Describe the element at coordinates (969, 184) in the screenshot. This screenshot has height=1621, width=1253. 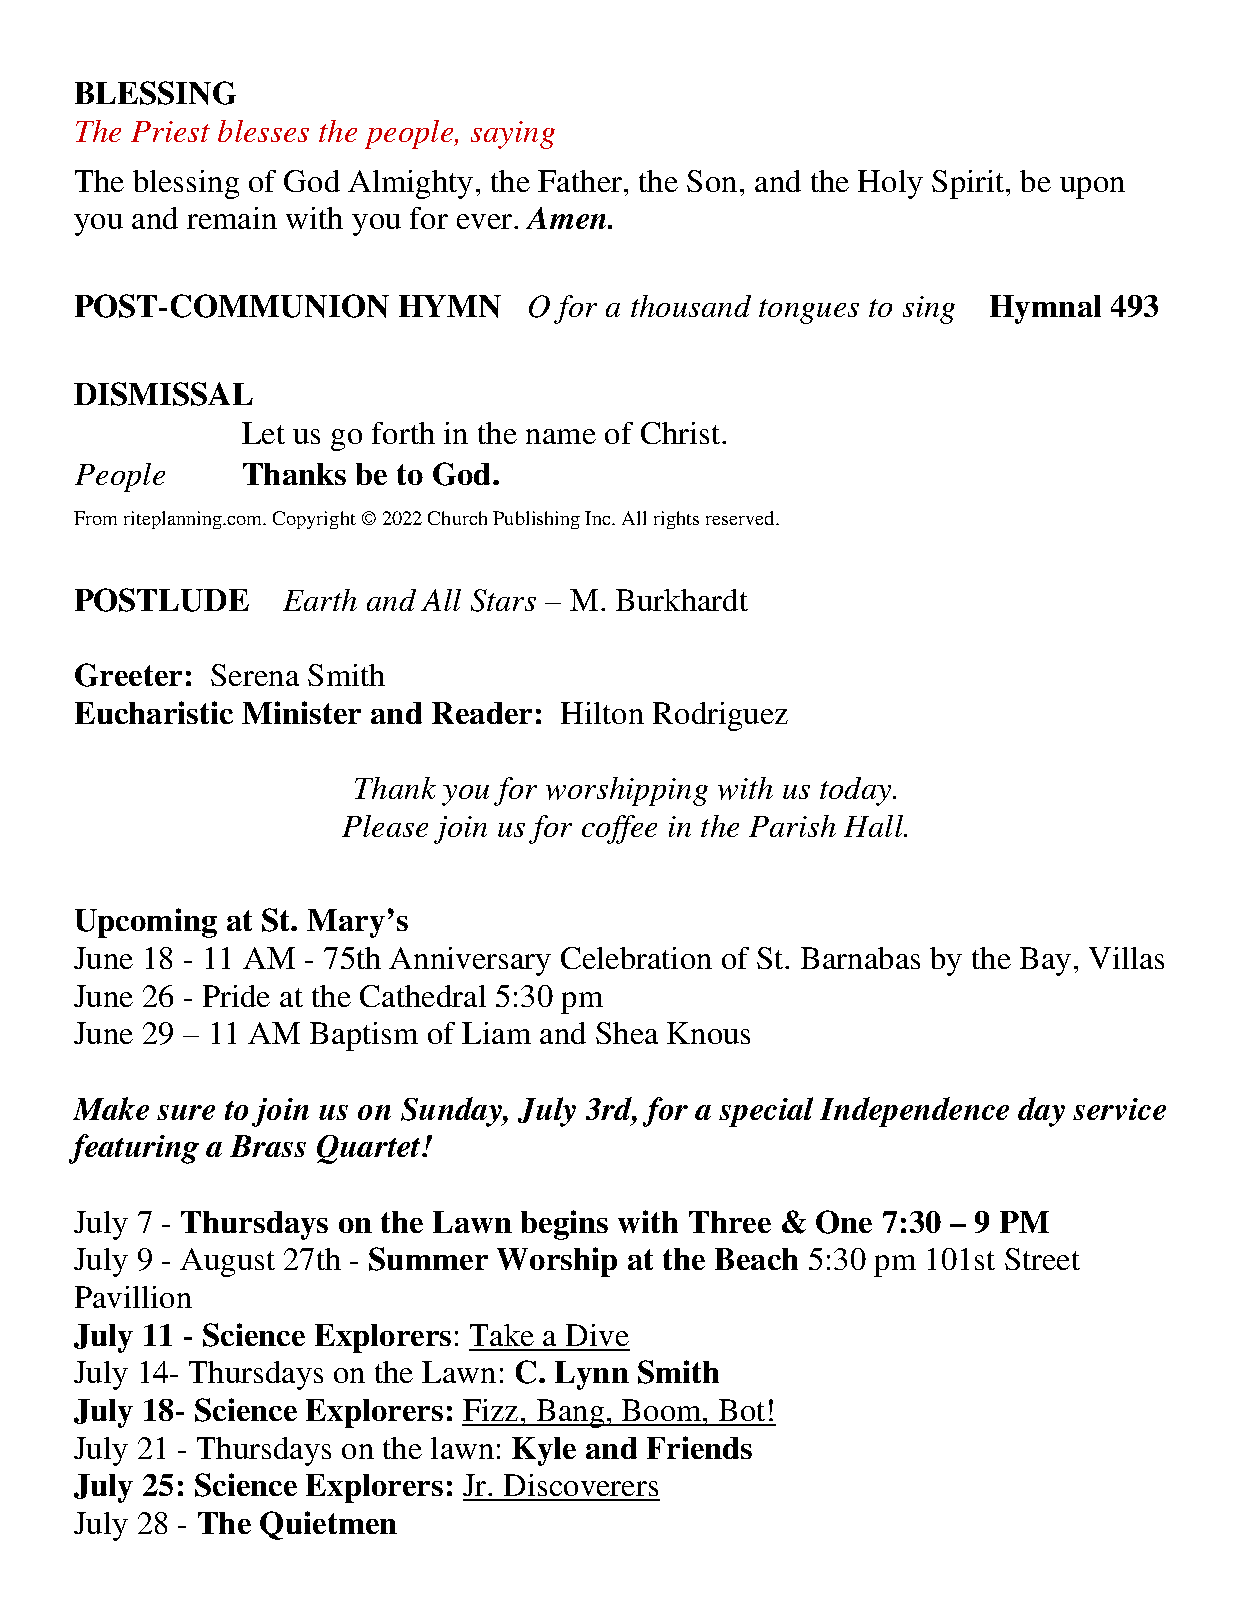
I see `Spirit` at that location.
